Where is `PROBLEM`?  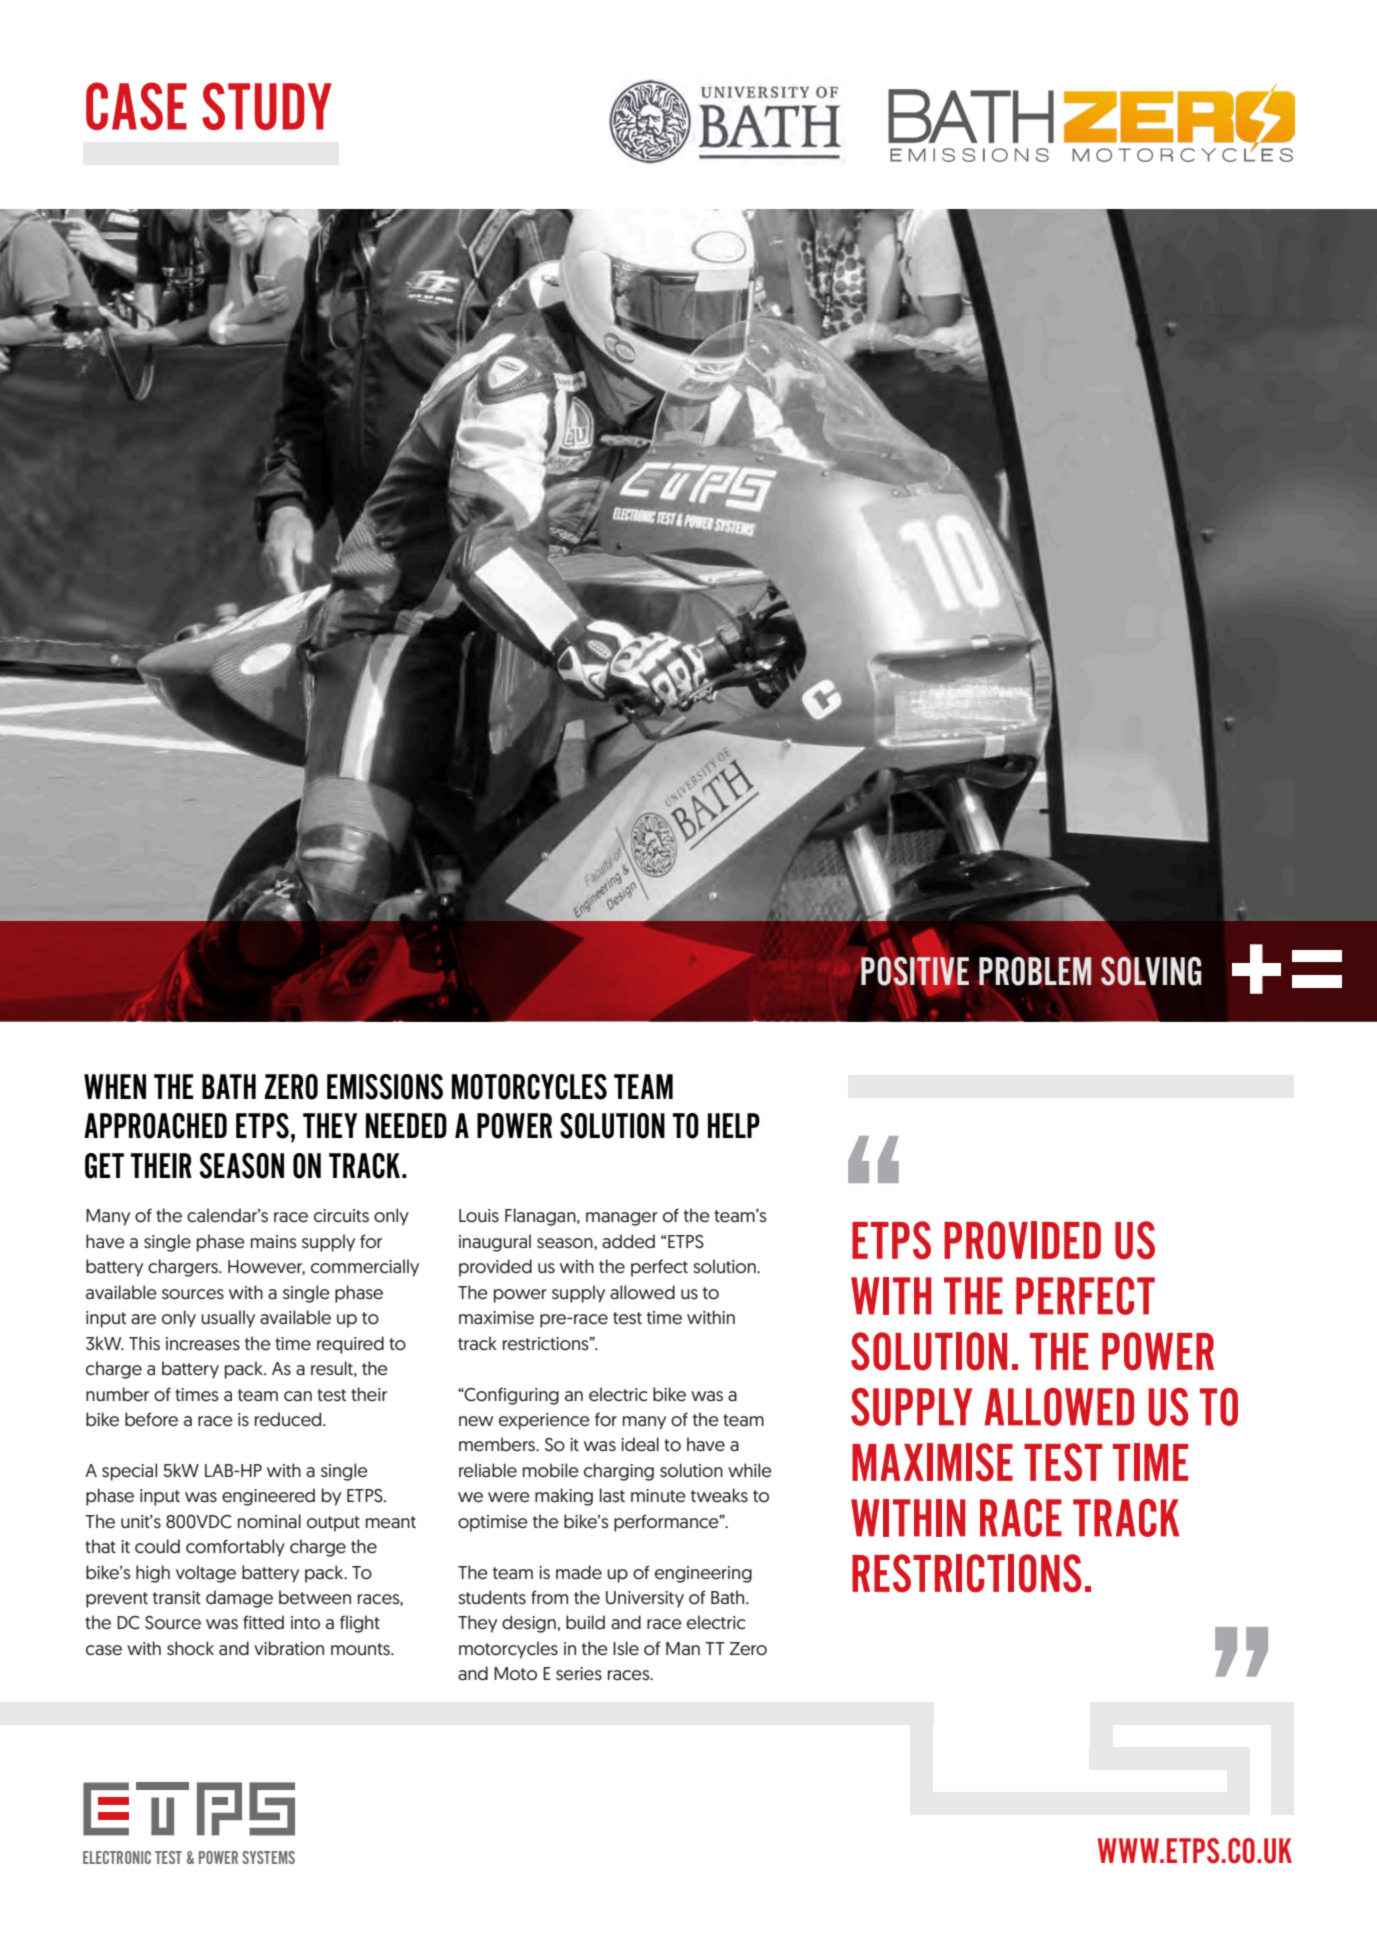
PROBLEM is located at coordinates (1035, 971).
